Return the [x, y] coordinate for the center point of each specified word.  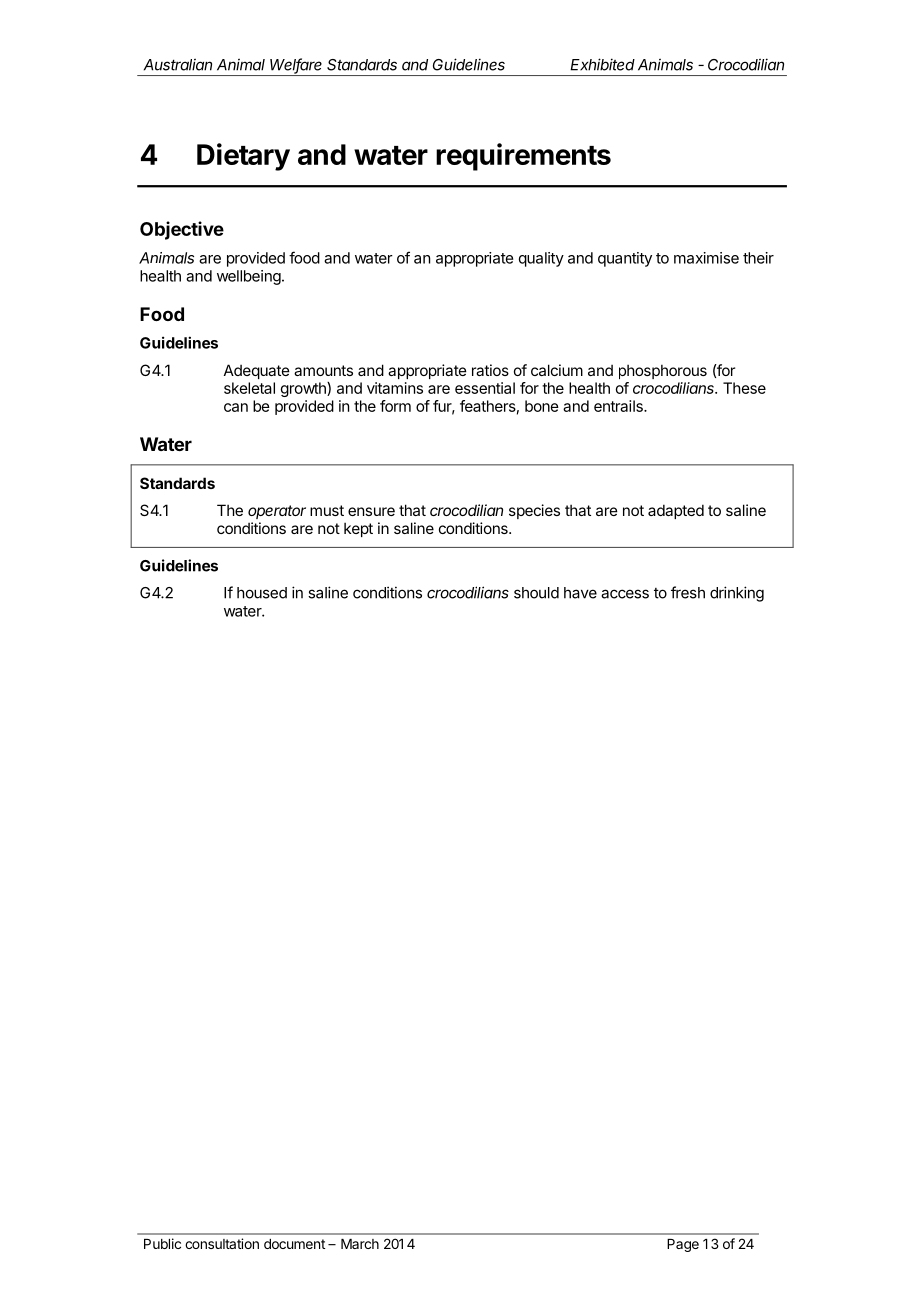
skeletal [249, 388]
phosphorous [663, 371]
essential [485, 388]
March [360, 1244]
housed [262, 593]
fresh [688, 592]
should [536, 593]
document [294, 1244]
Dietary [243, 157]
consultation [222, 1243]
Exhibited [602, 64]
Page [683, 1245]
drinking [737, 594]
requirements [523, 157]
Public [162, 1243]
